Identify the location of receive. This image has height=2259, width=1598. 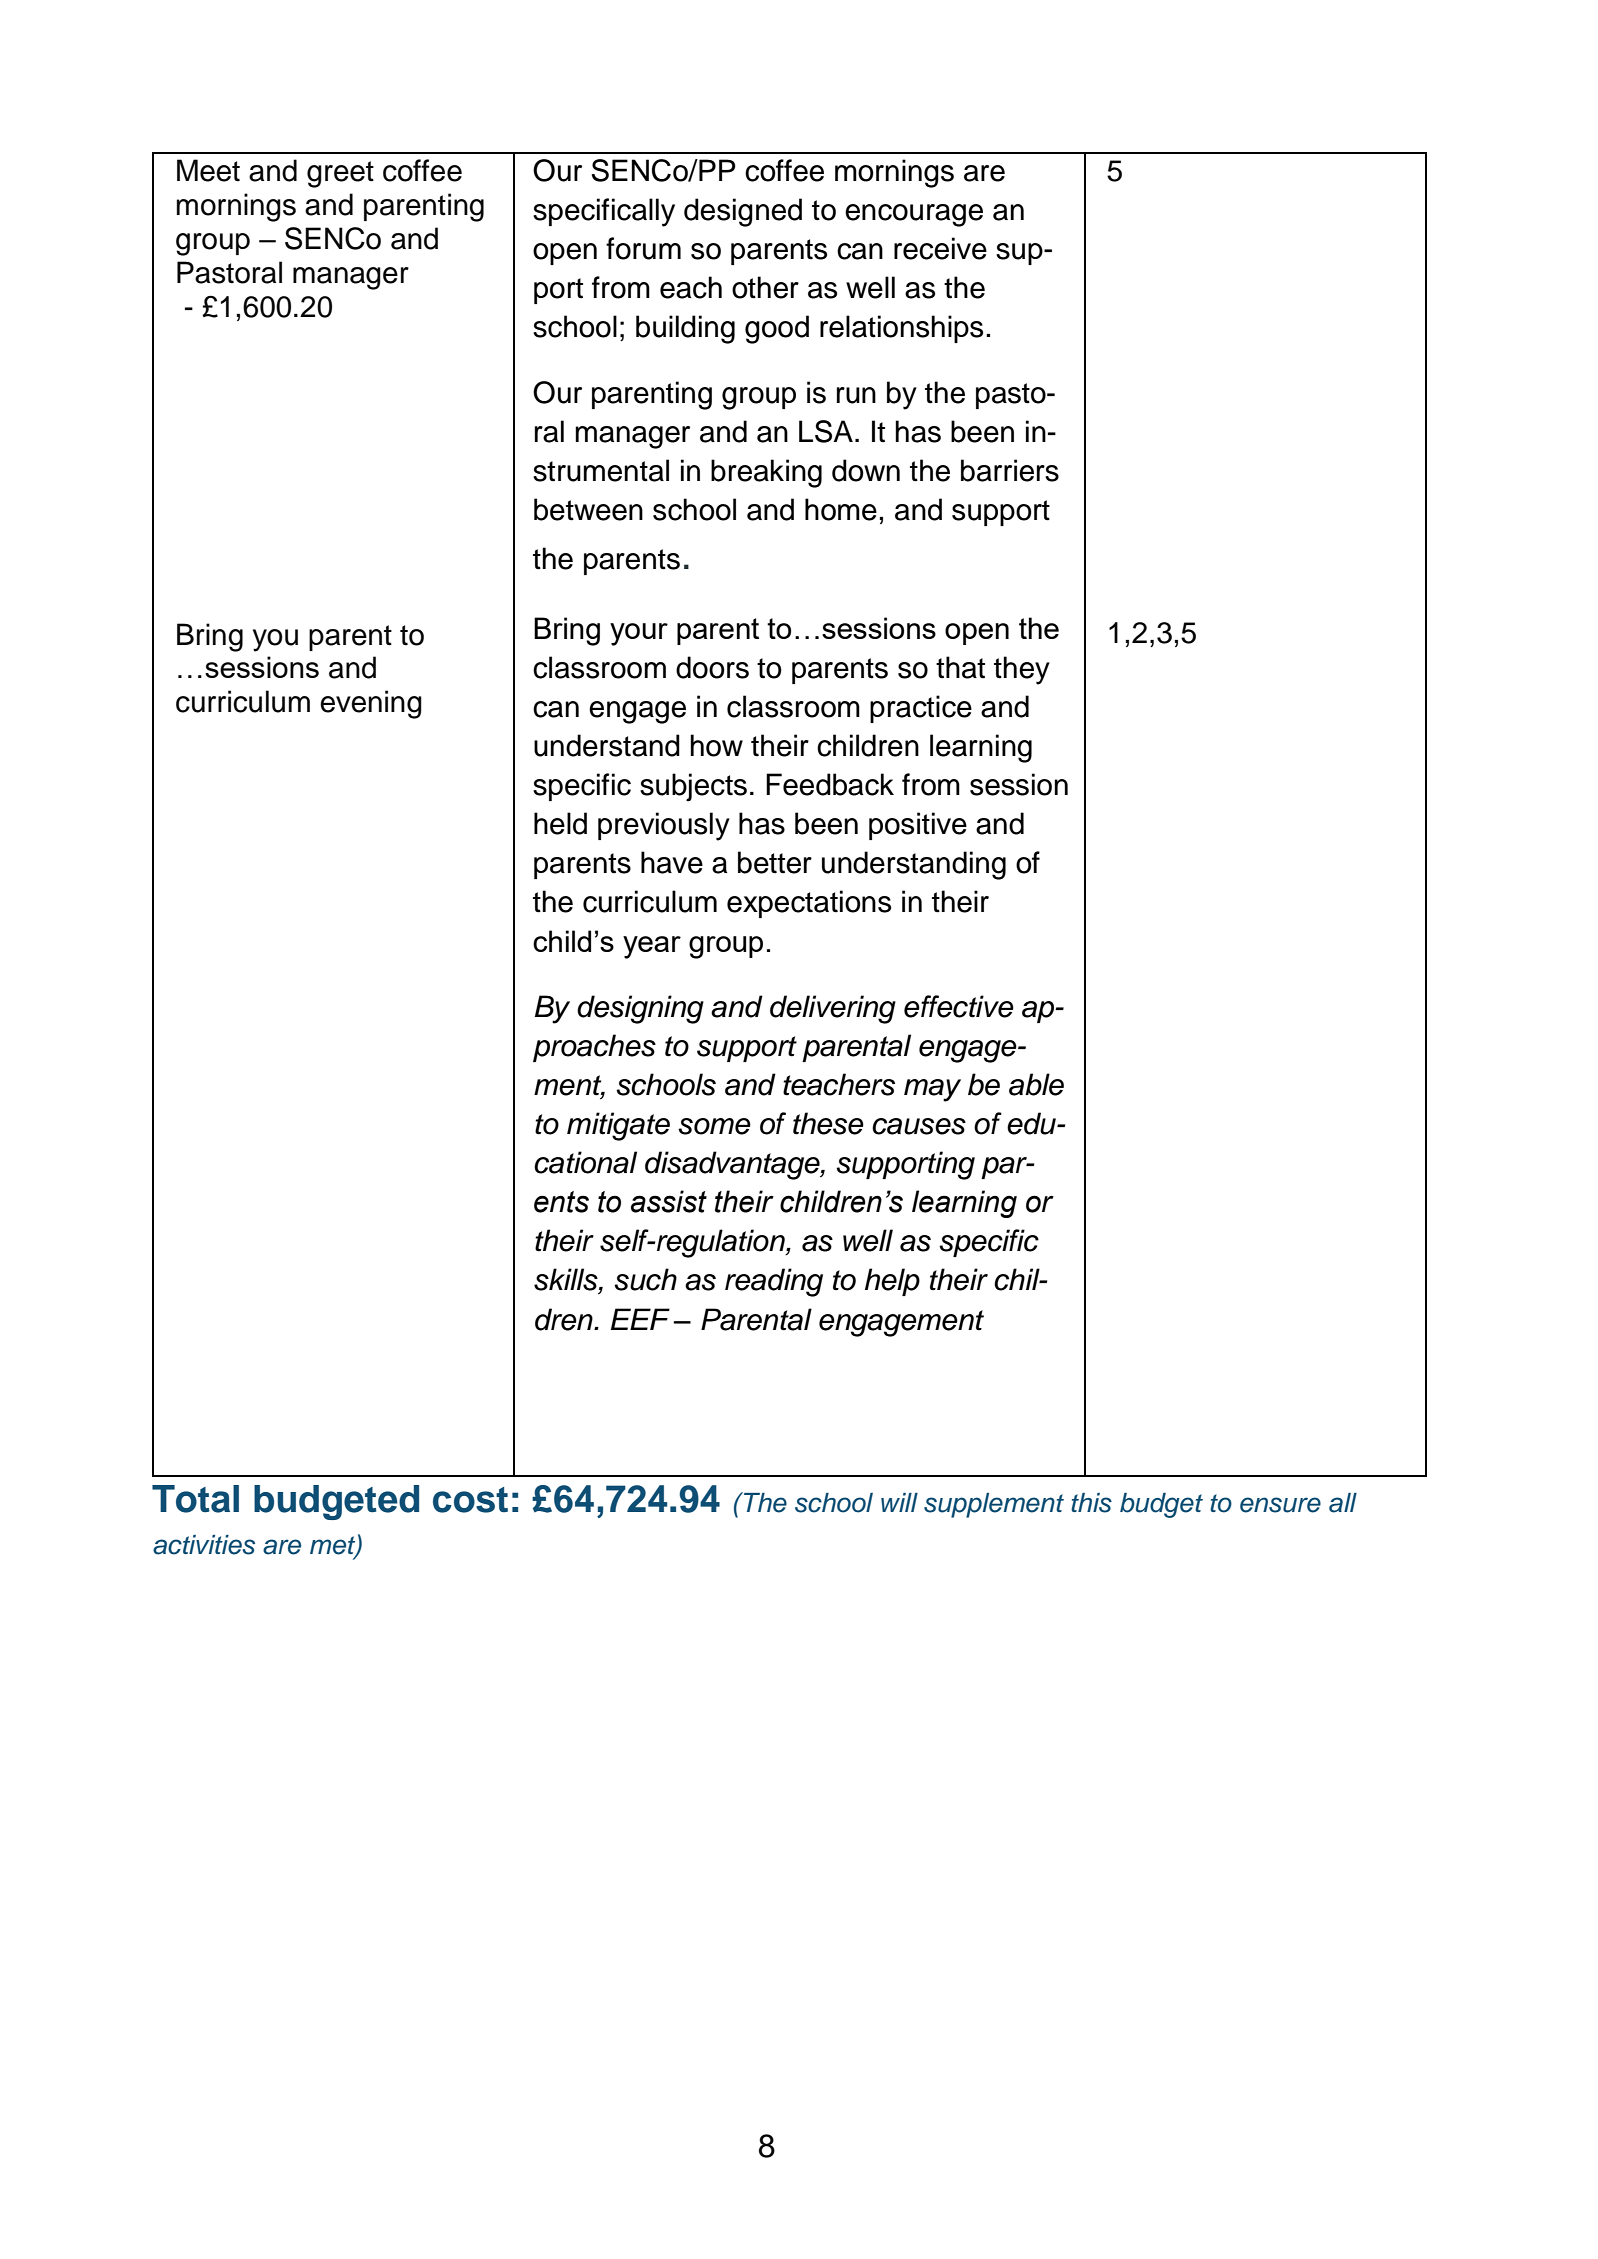
(940, 248).
